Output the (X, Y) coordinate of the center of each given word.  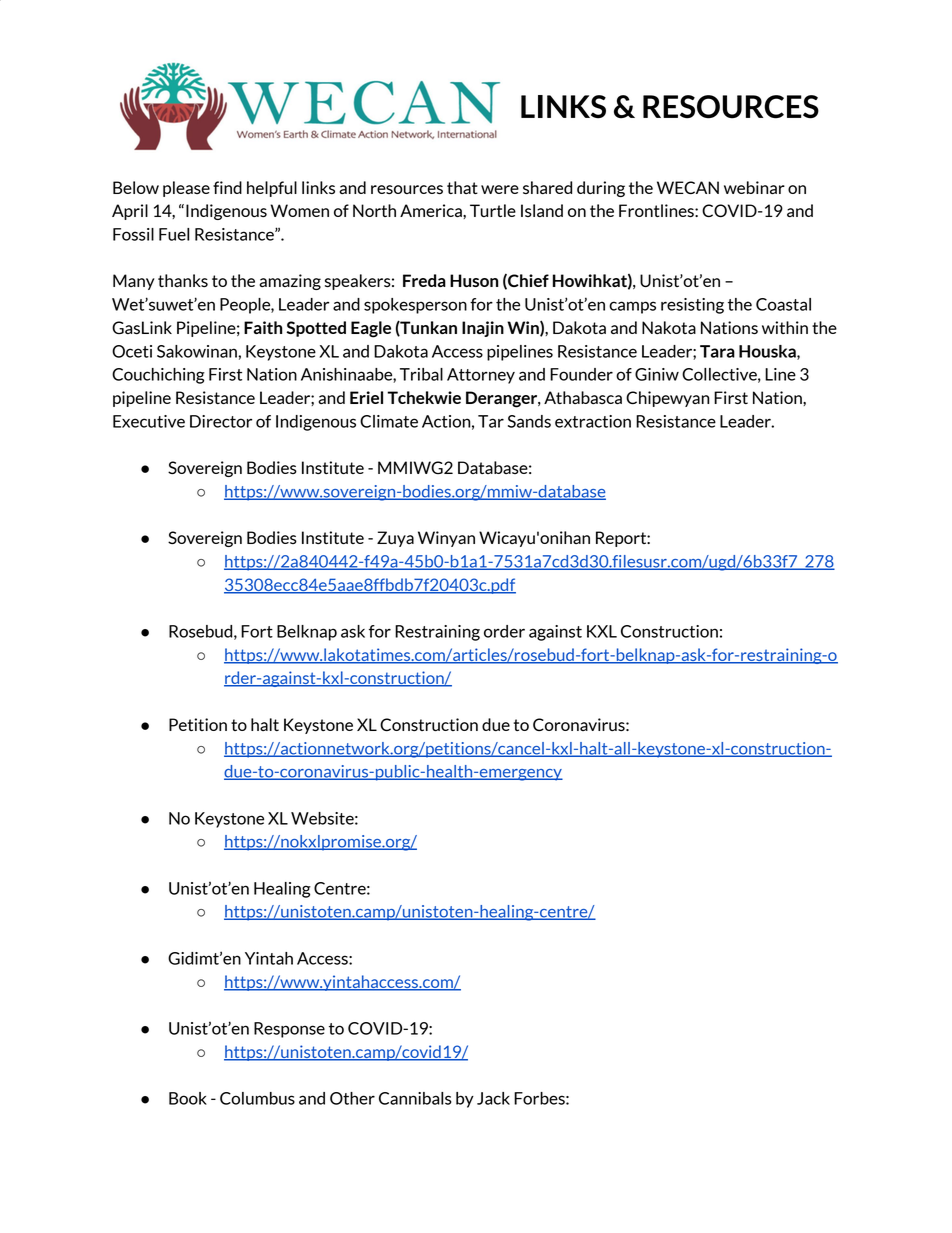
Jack (493, 1098)
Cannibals (415, 1098)
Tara (717, 351)
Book (188, 1098)
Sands (529, 421)
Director (221, 421)
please (186, 189)
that (462, 187)
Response (289, 1030)
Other (352, 1098)
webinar (754, 187)
